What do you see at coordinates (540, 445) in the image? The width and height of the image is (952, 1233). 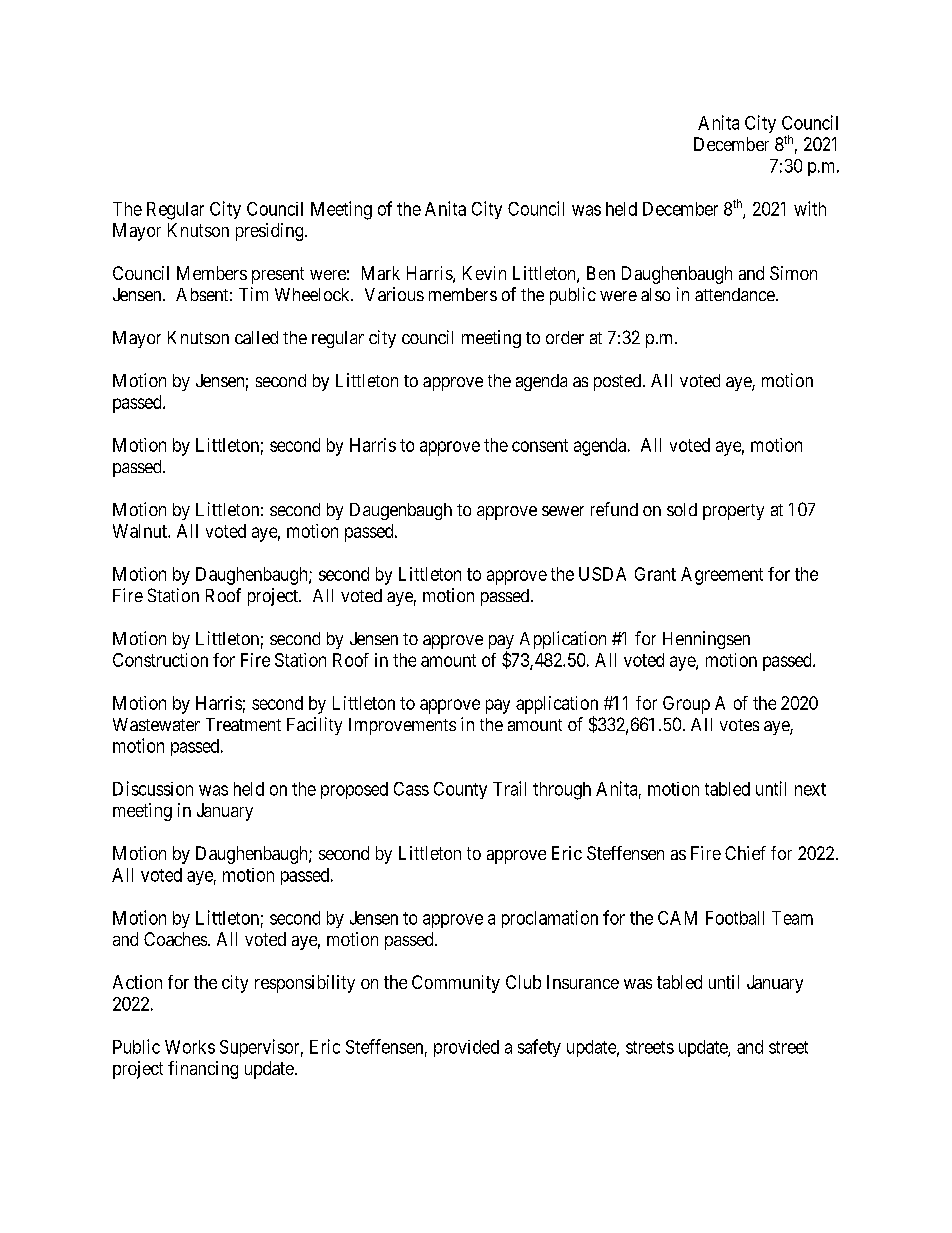 I see `consent` at bounding box center [540, 445].
